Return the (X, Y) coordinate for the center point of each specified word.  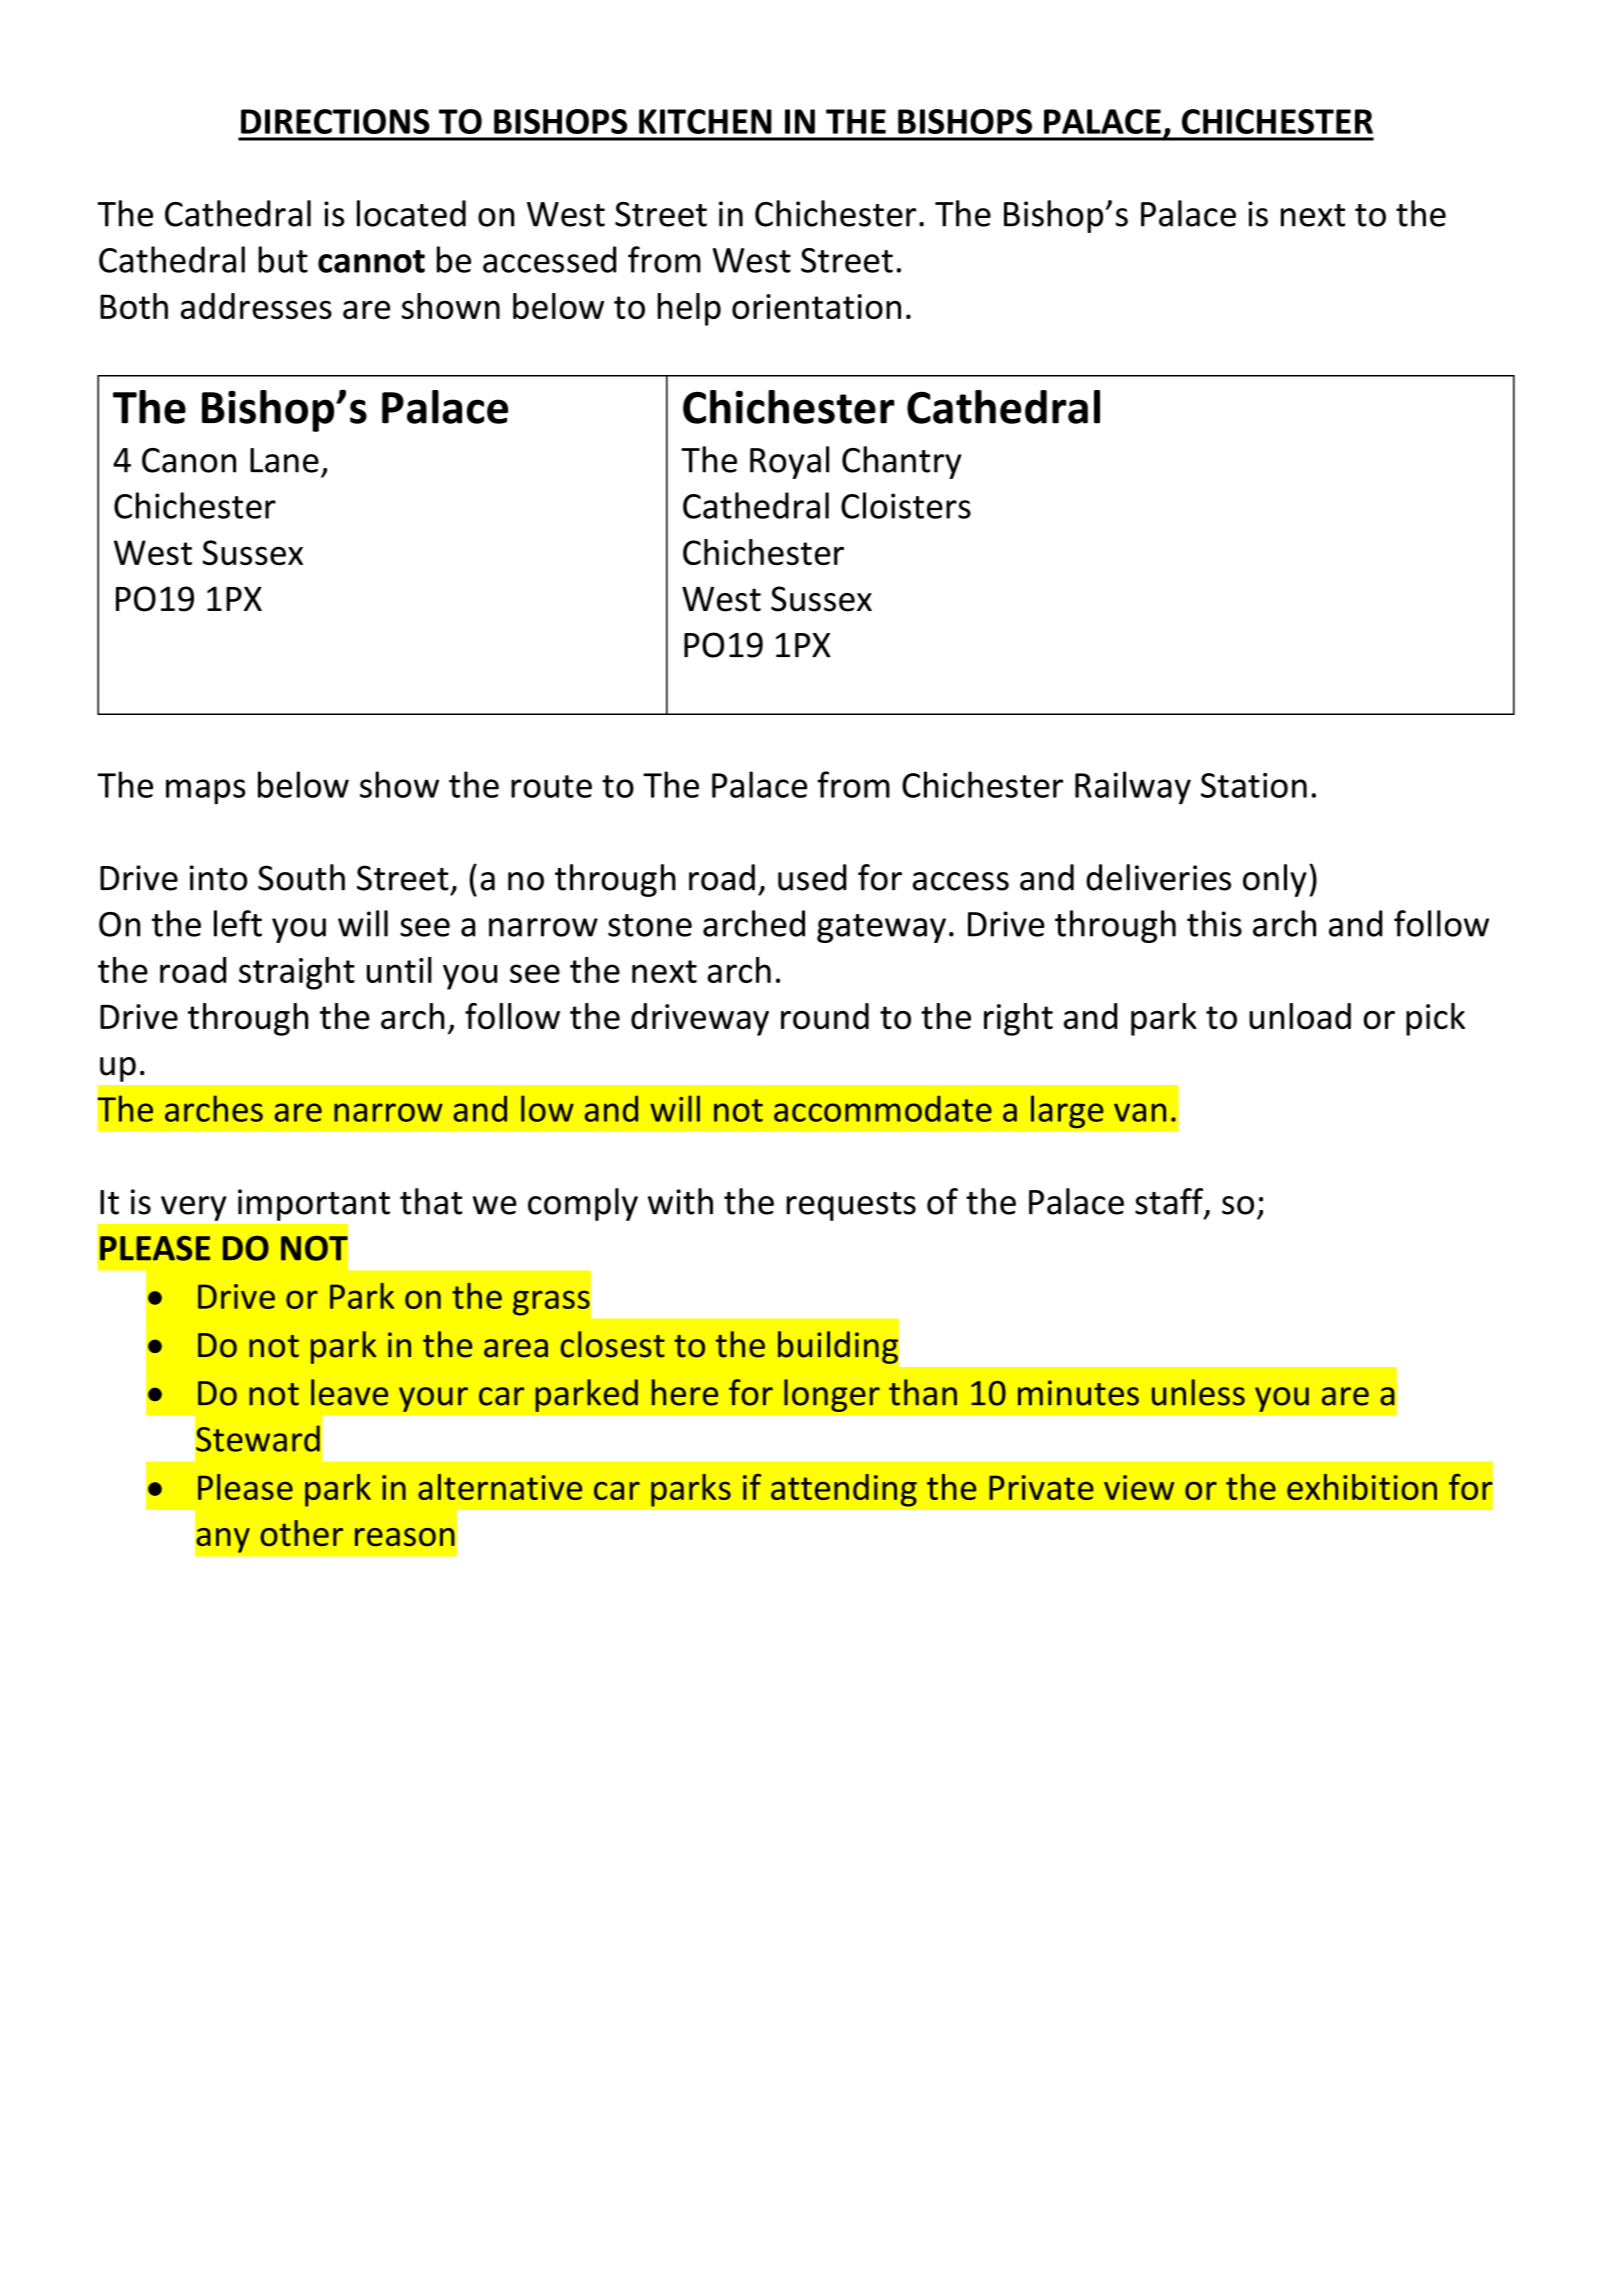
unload (1300, 1016)
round (825, 1016)
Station (1254, 785)
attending (844, 1490)
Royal (789, 462)
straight (297, 973)
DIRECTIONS (335, 121)
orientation (816, 306)
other (301, 1533)
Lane (284, 460)
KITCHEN (705, 121)
